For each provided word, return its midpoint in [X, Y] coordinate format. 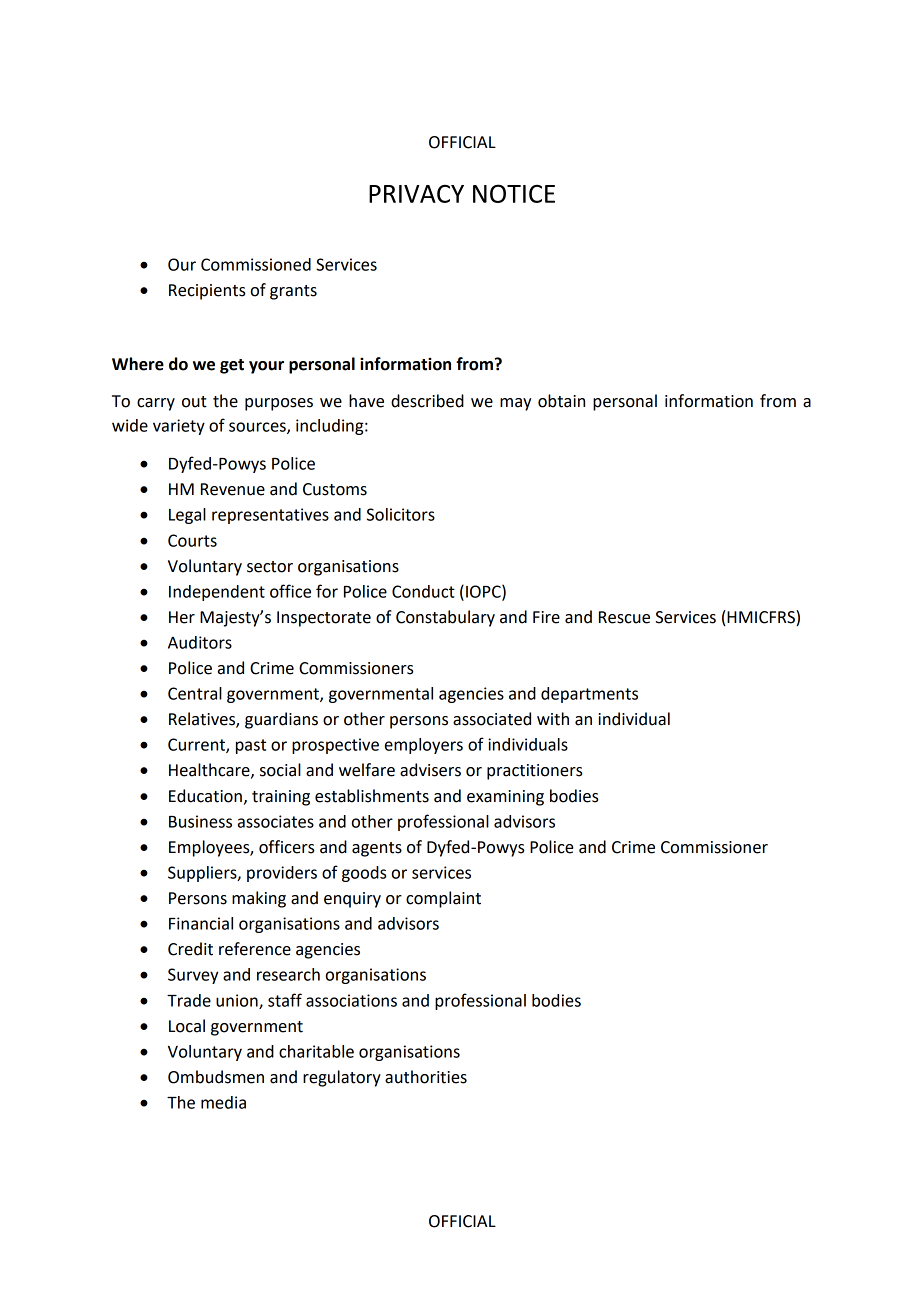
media [223, 1102]
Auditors [200, 642]
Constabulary [445, 618]
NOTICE [514, 193]
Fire [546, 617]
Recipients [207, 292]
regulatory [342, 1078]
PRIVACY [416, 193]
